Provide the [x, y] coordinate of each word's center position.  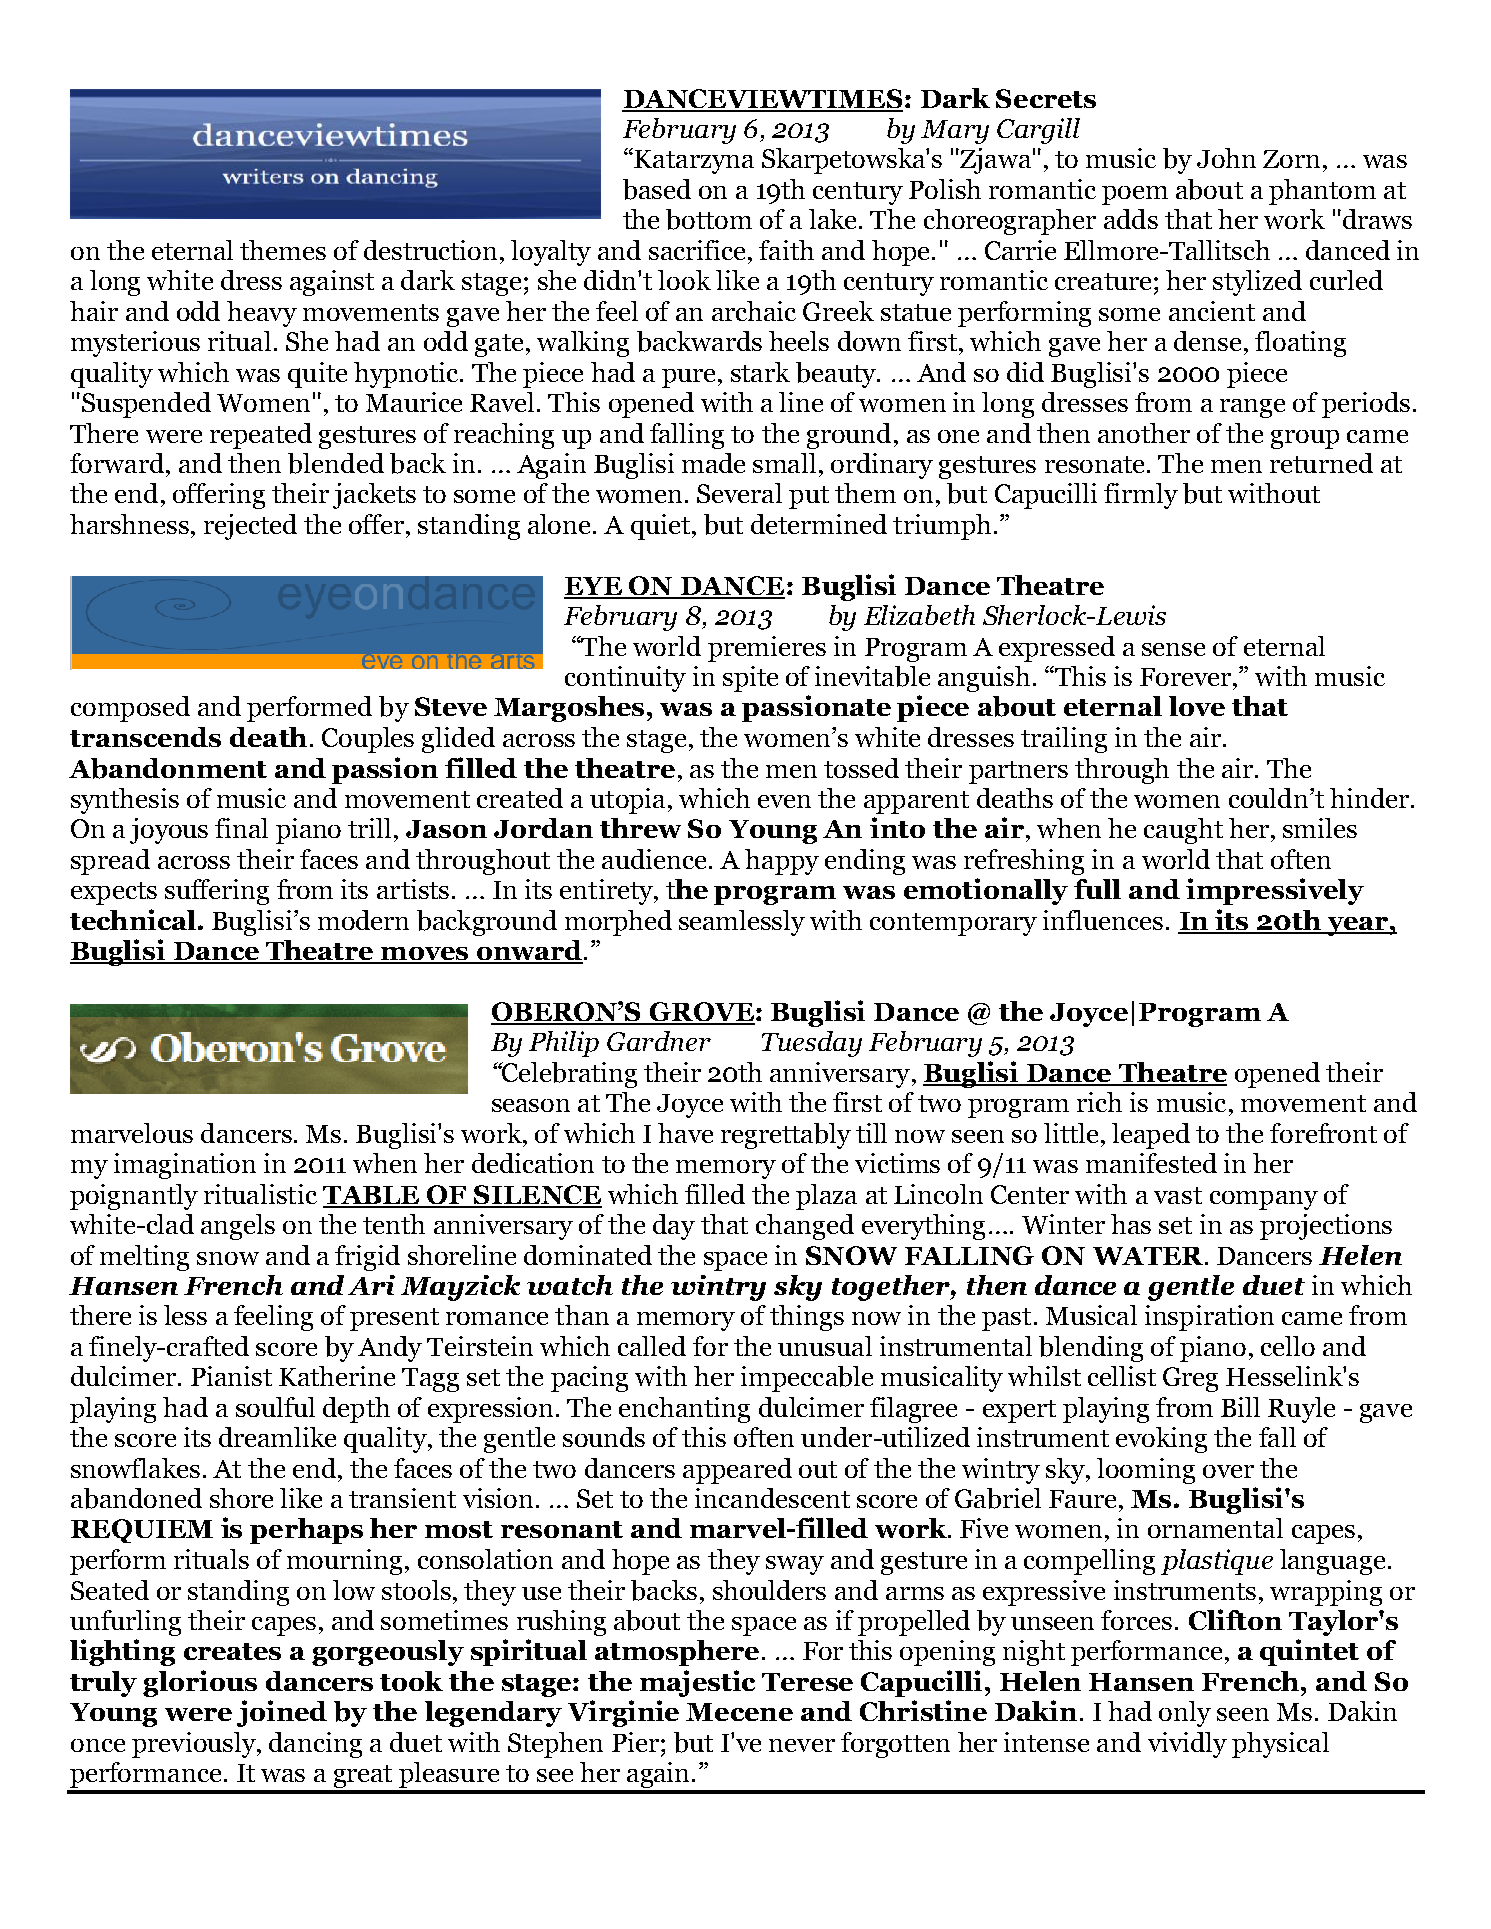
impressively [1275, 891]
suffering [217, 892]
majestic [697, 1683]
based [657, 189]
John [1226, 158]
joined [282, 1713]
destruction [430, 250]
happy [782, 862]
